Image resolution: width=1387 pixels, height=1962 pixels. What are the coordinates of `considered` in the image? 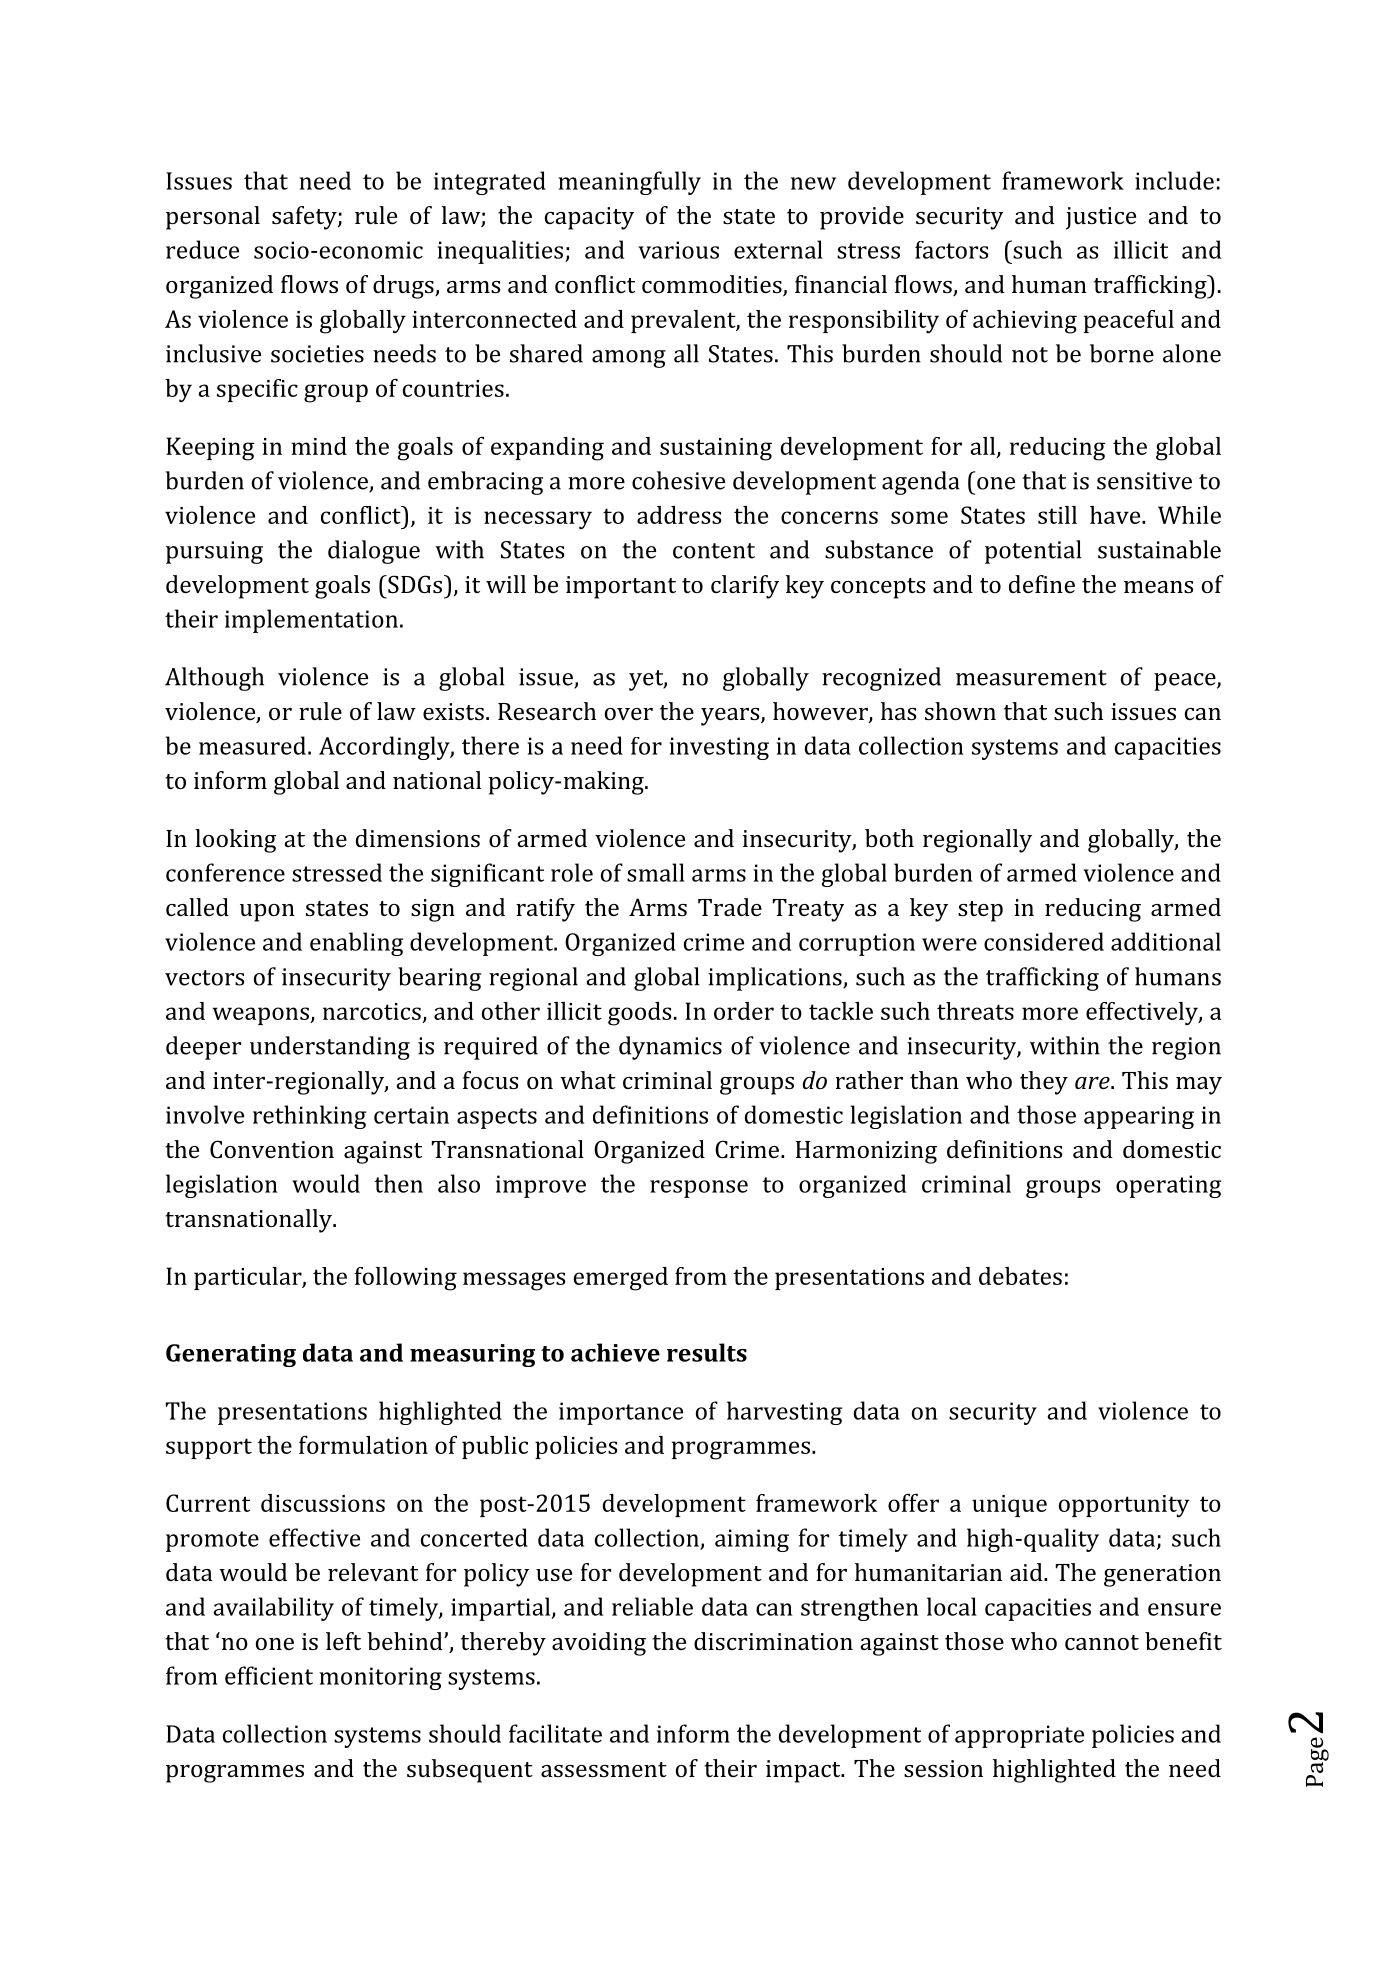 It's located at (1044, 941).
